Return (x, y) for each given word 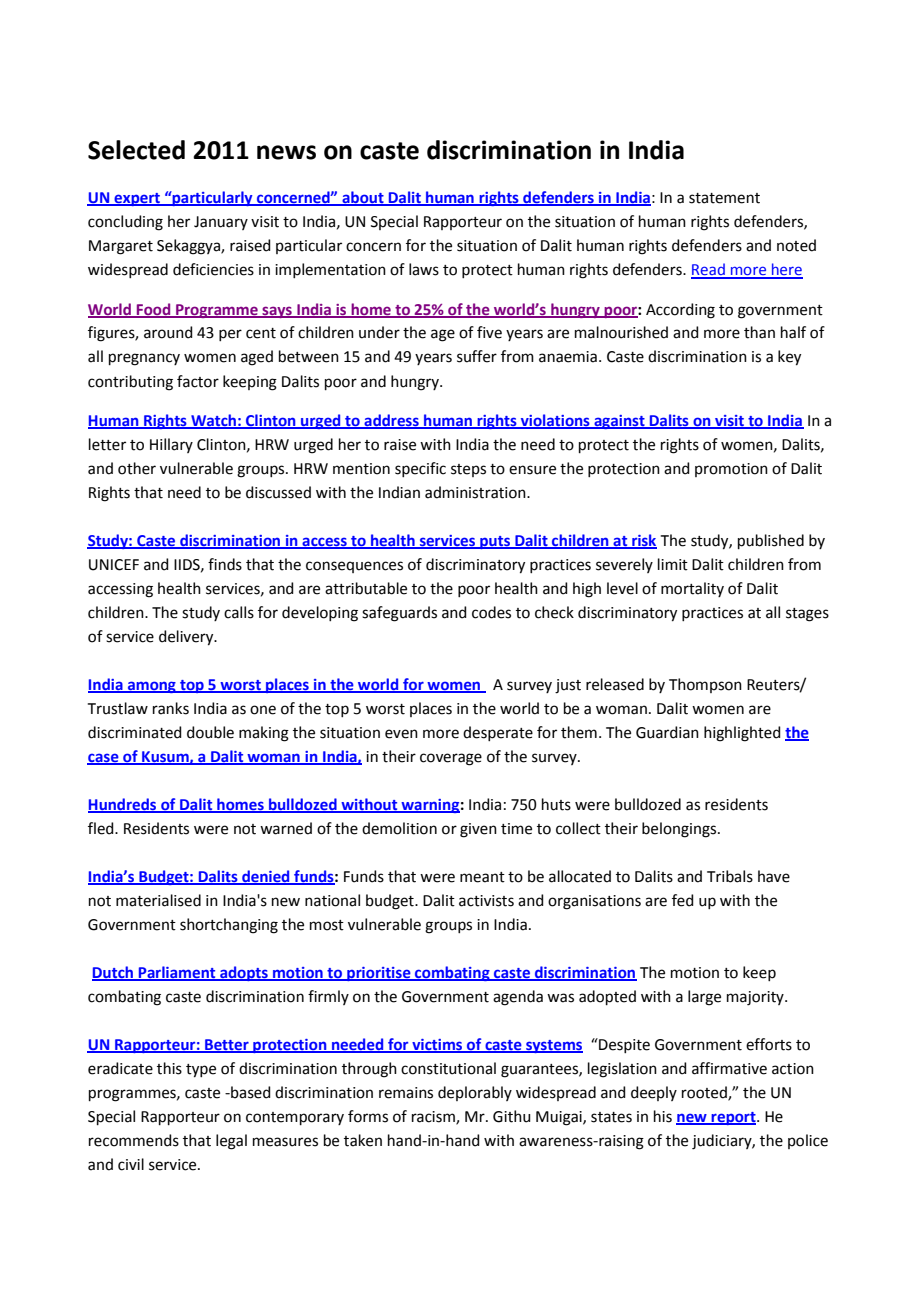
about (363, 198)
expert (137, 199)
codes (491, 612)
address (391, 421)
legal (231, 1142)
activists (486, 901)
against (619, 422)
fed (683, 900)
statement (724, 198)
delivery (187, 638)
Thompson (705, 685)
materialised (158, 900)
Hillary (171, 445)
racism (434, 1118)
